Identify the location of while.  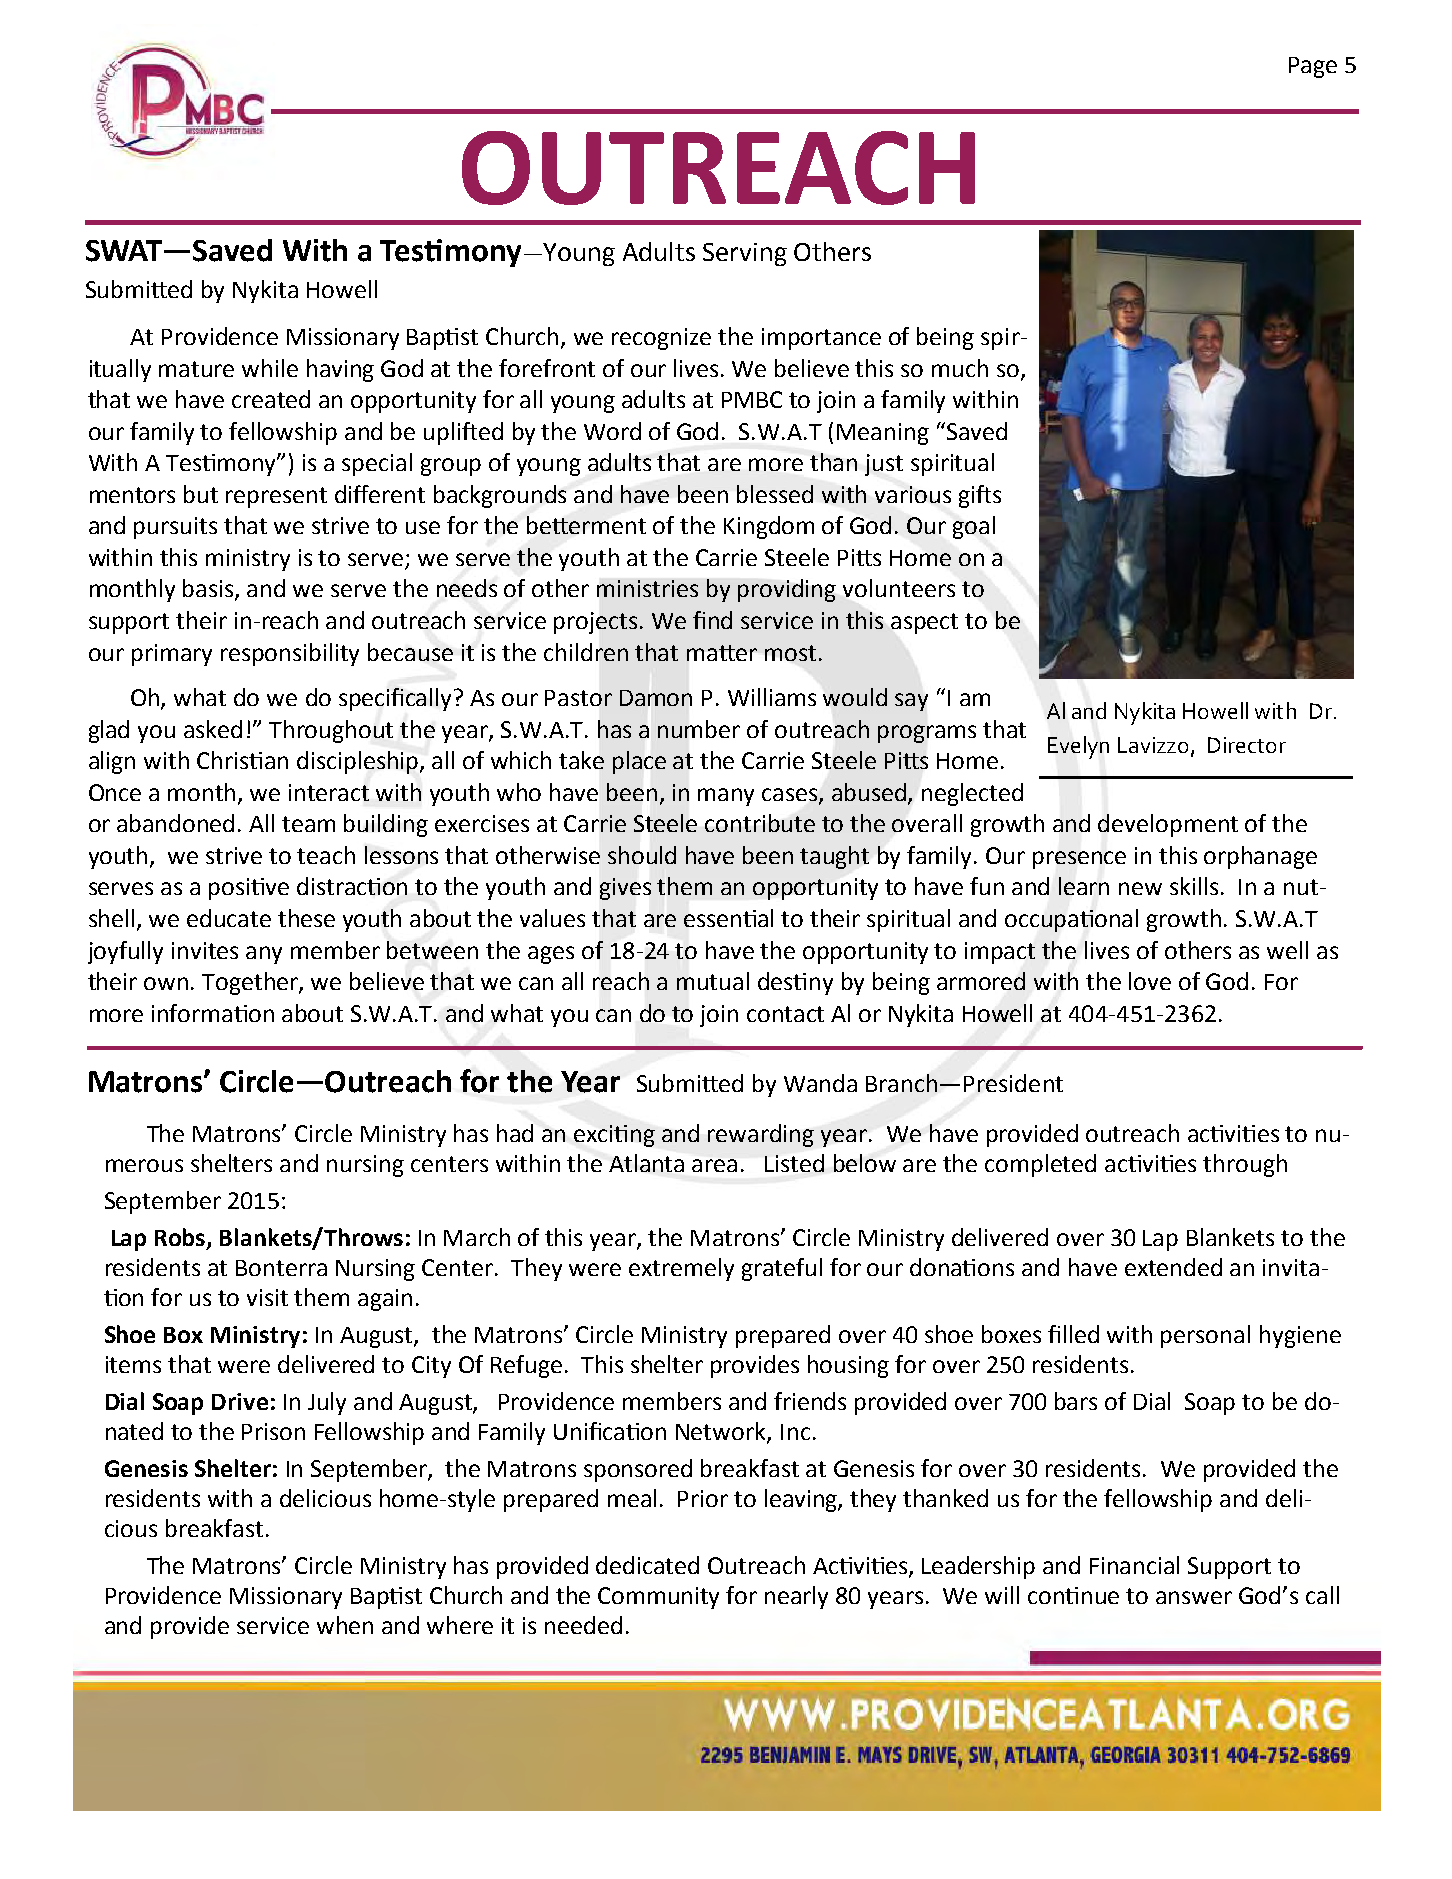
(270, 368).
